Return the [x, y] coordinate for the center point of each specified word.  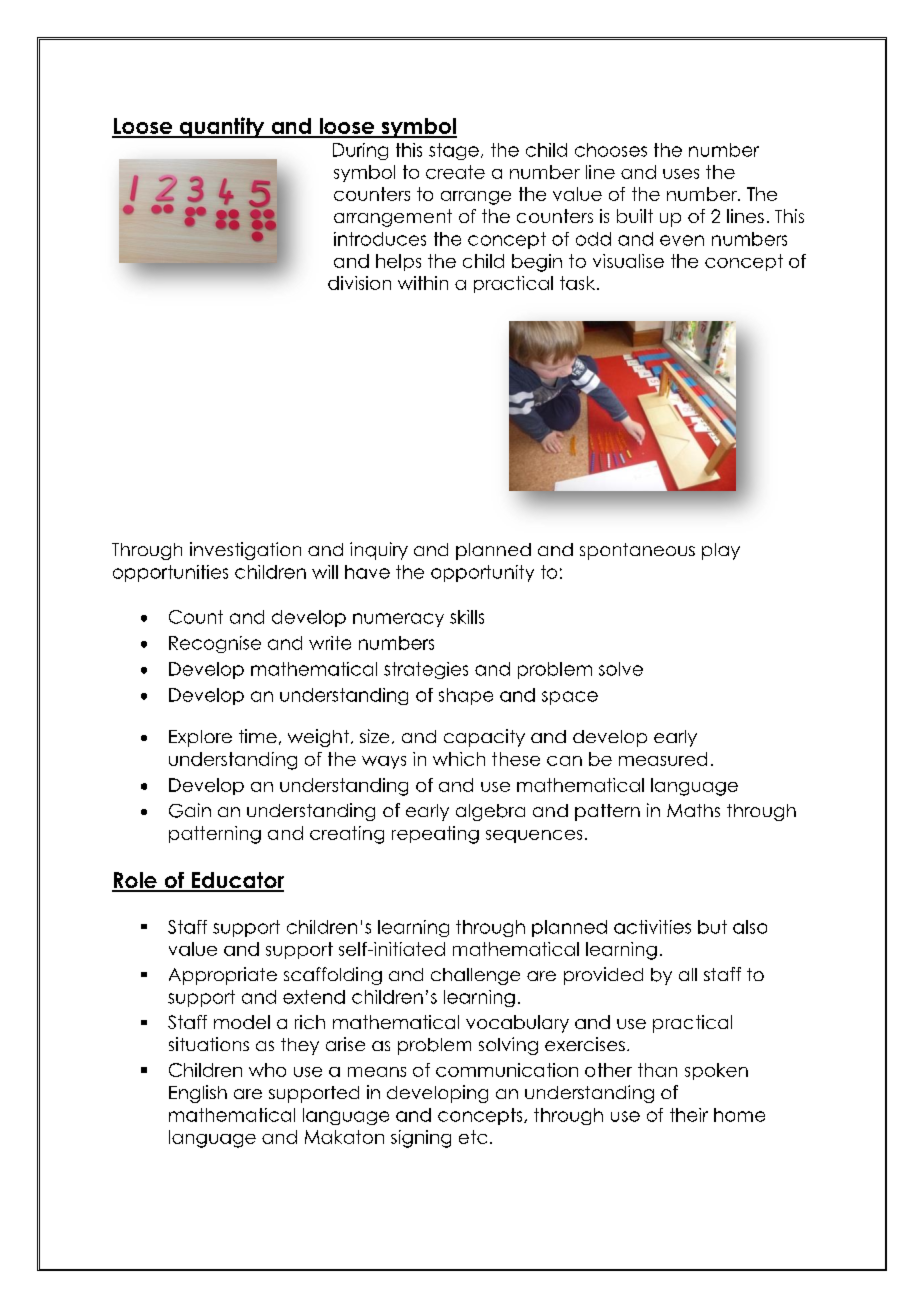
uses [681, 174]
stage [454, 151]
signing [421, 1139]
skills [467, 617]
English [198, 1094]
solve [621, 669]
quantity [222, 127]
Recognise [215, 644]
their [689, 1115]
